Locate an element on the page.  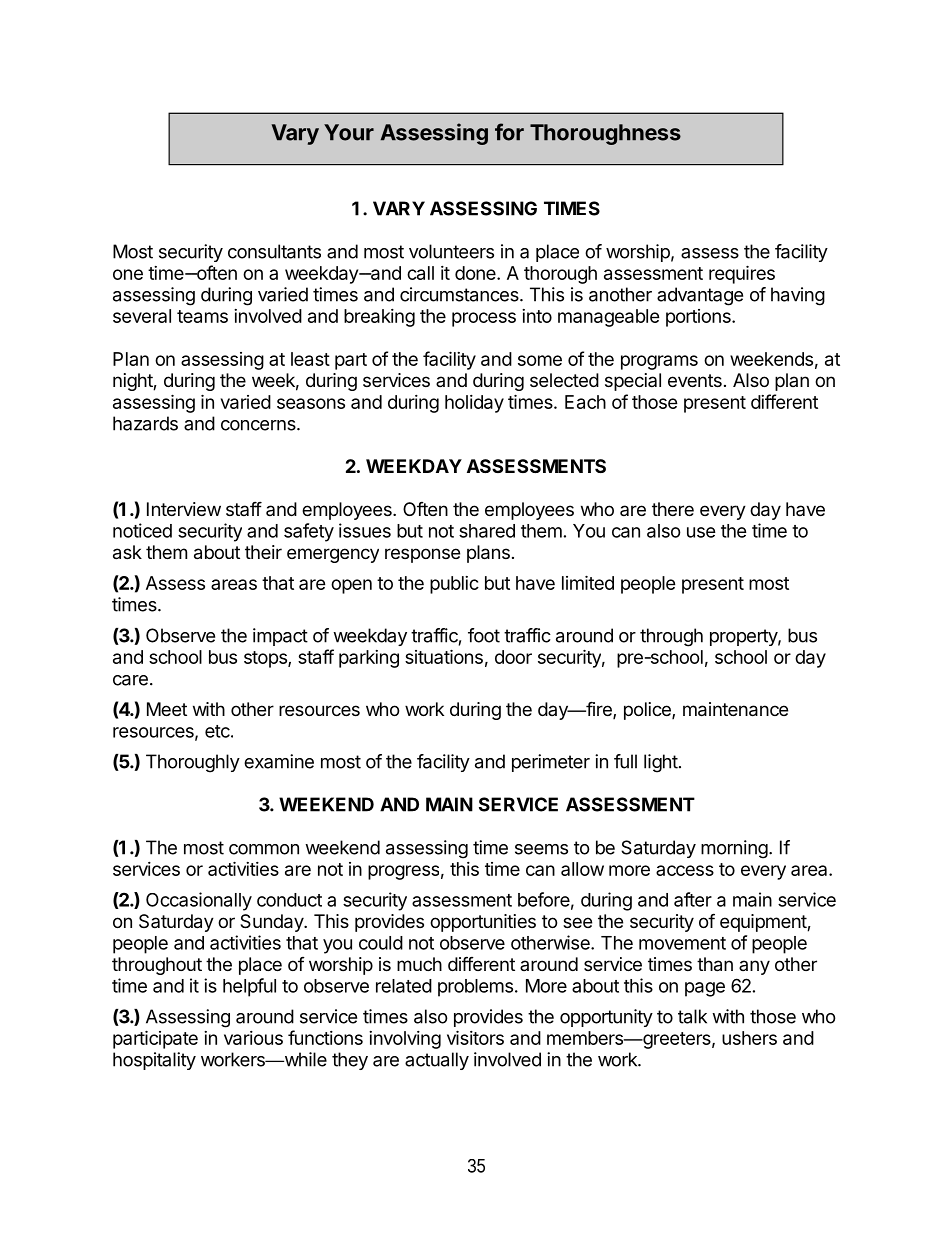
ushers is located at coordinates (749, 1038).
